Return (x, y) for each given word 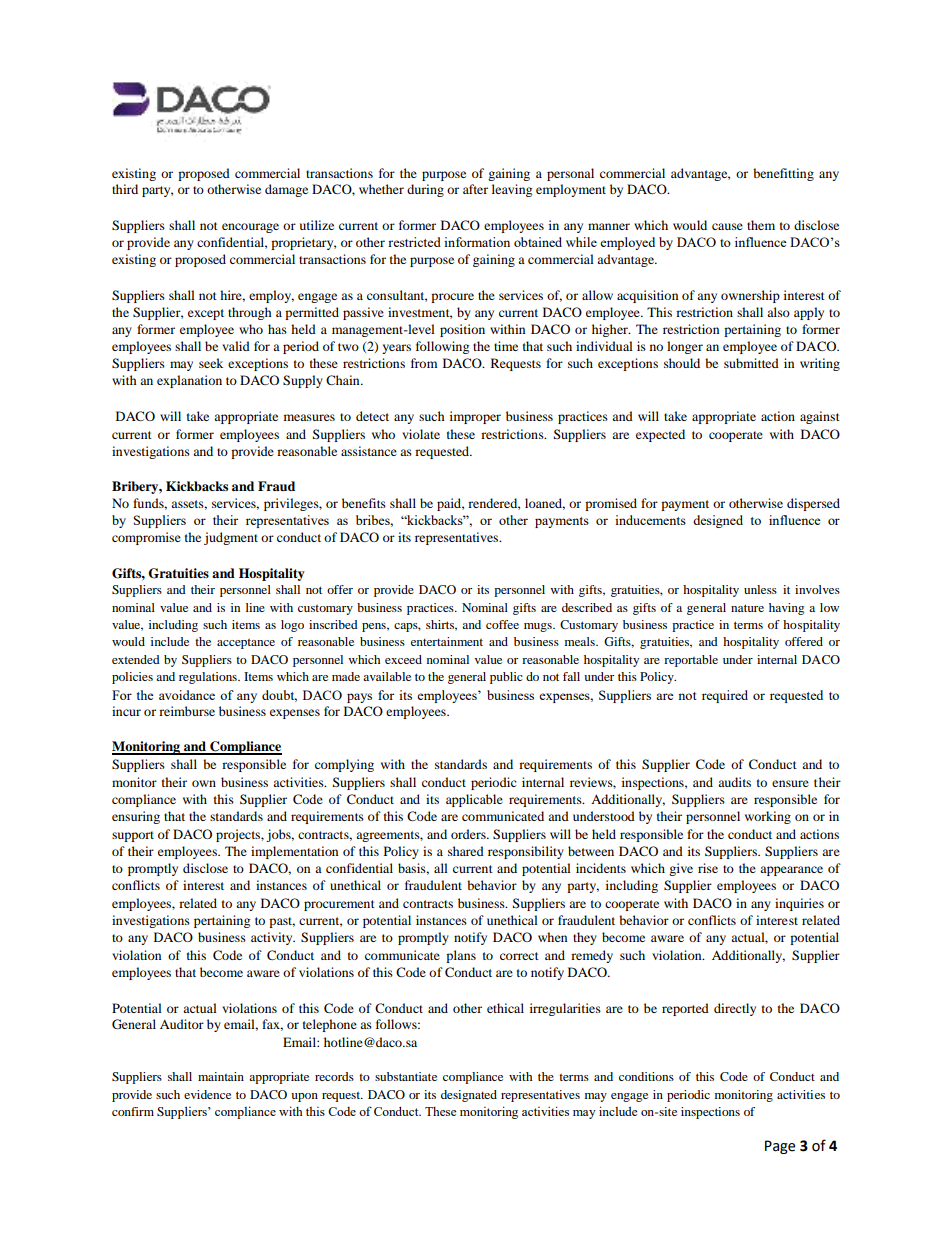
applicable (474, 800)
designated (469, 1096)
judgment (231, 538)
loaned (545, 504)
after (475, 189)
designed (718, 521)
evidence (207, 1094)
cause (727, 226)
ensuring (136, 817)
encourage (250, 228)
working (768, 817)
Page (780, 1147)
